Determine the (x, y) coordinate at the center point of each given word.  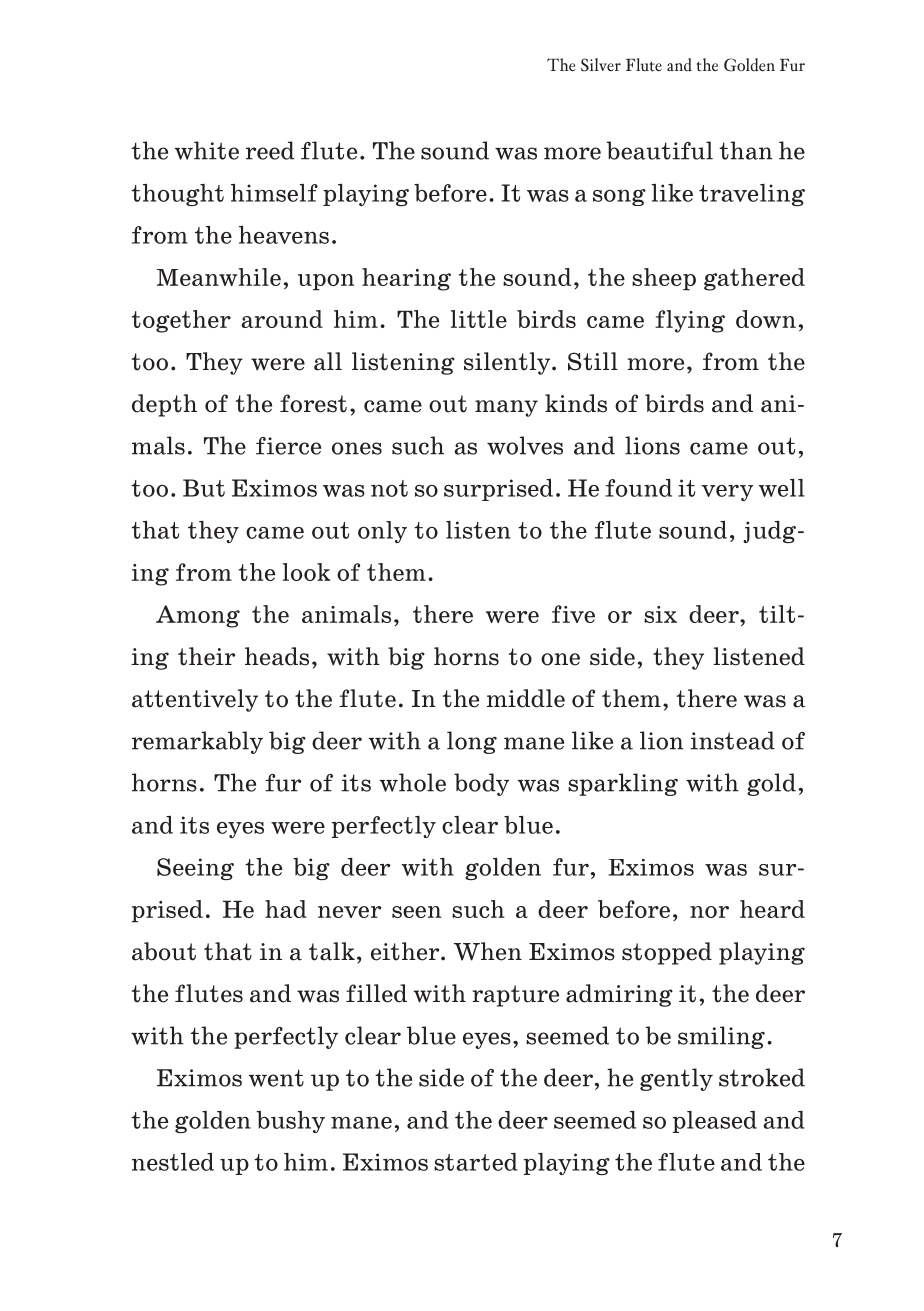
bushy (290, 1122)
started (476, 1162)
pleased (715, 1122)
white (206, 150)
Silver (601, 65)
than (746, 150)
